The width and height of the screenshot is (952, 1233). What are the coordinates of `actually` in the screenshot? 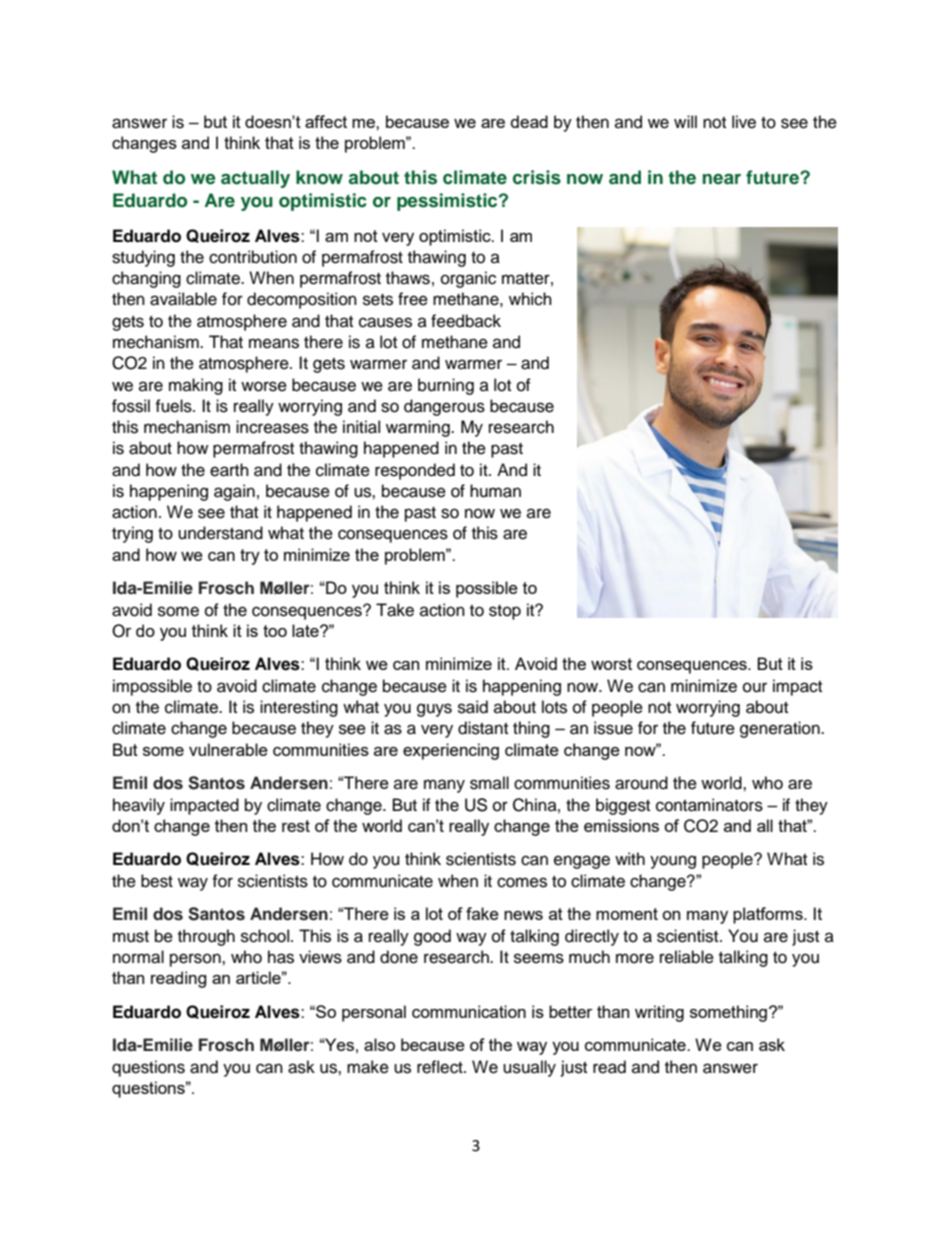 It's located at (255, 179).
